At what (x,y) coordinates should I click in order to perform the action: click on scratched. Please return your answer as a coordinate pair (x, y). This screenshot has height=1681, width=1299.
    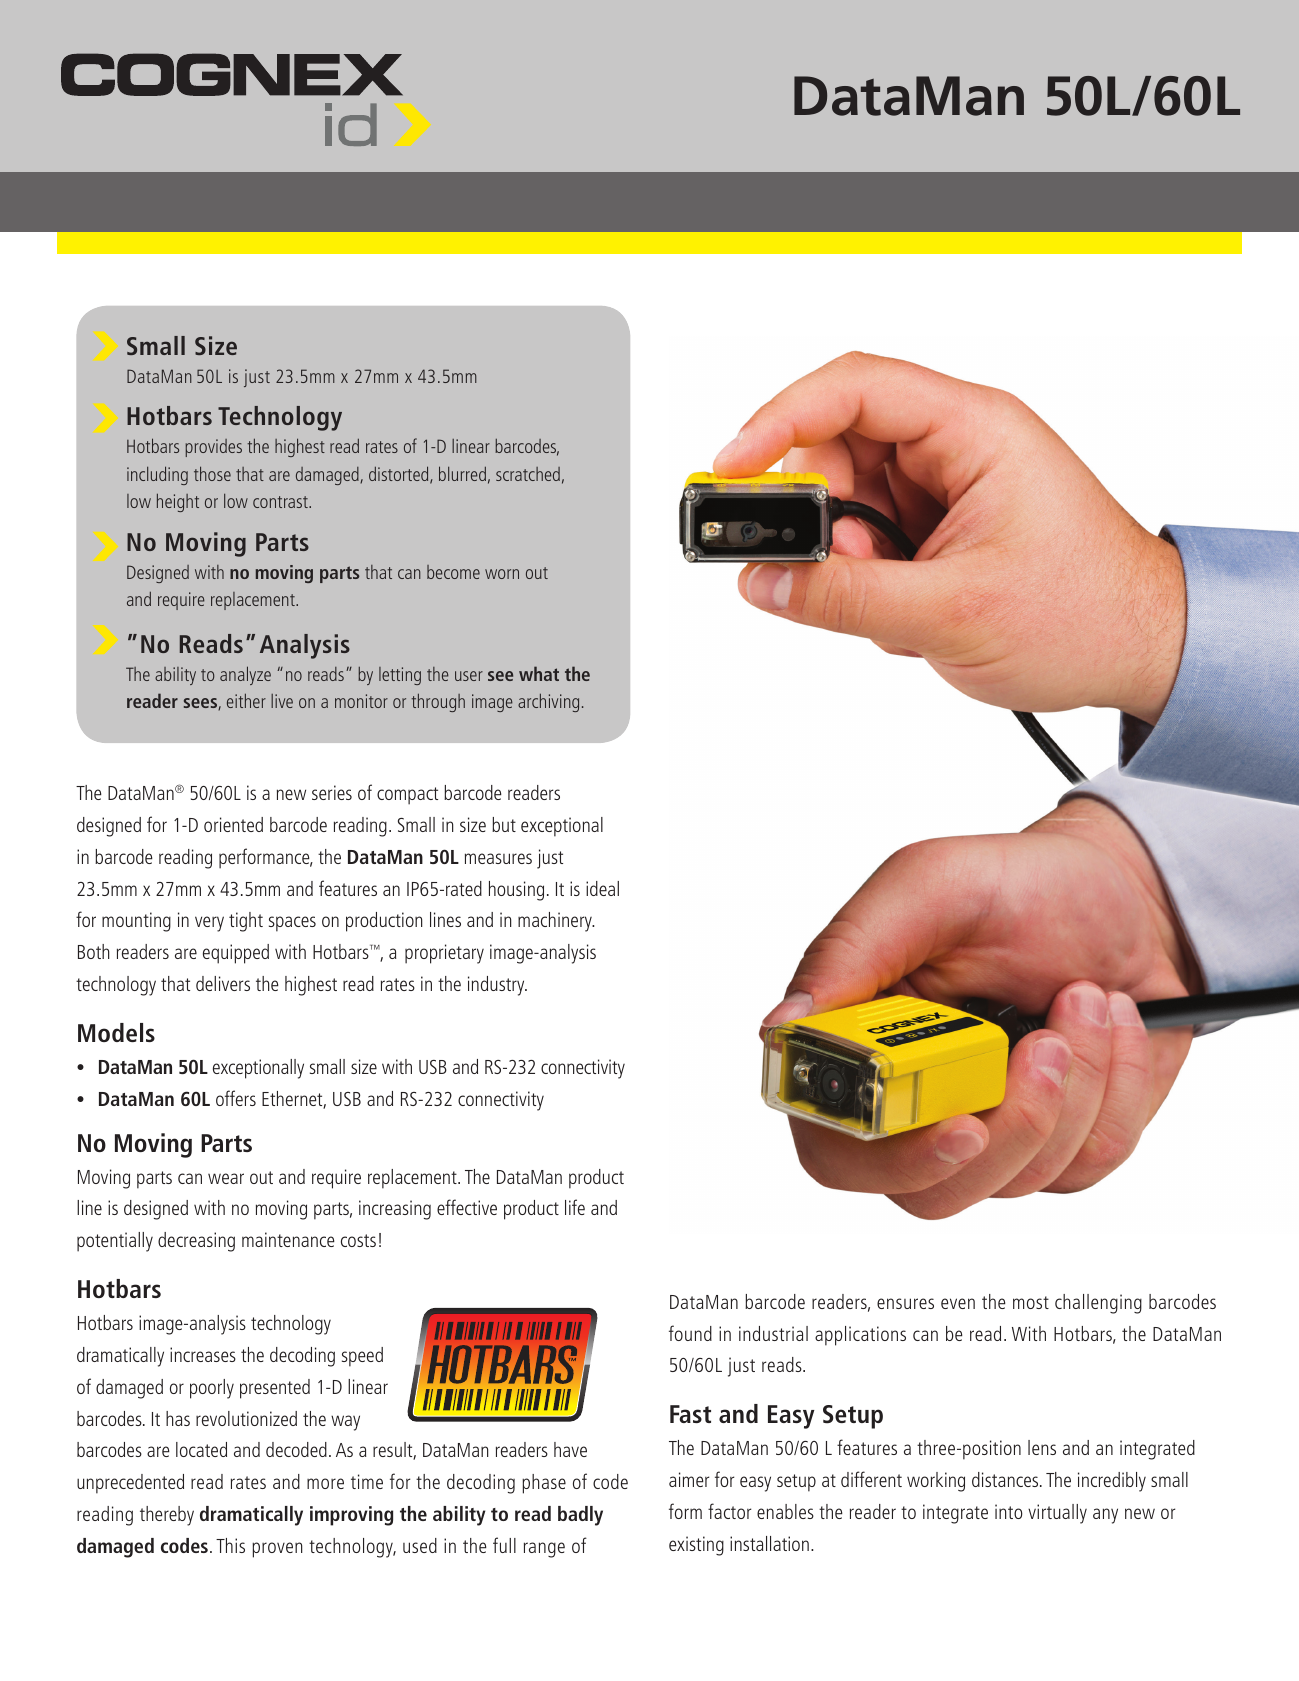
    Looking at the image, I should click on (528, 474).
